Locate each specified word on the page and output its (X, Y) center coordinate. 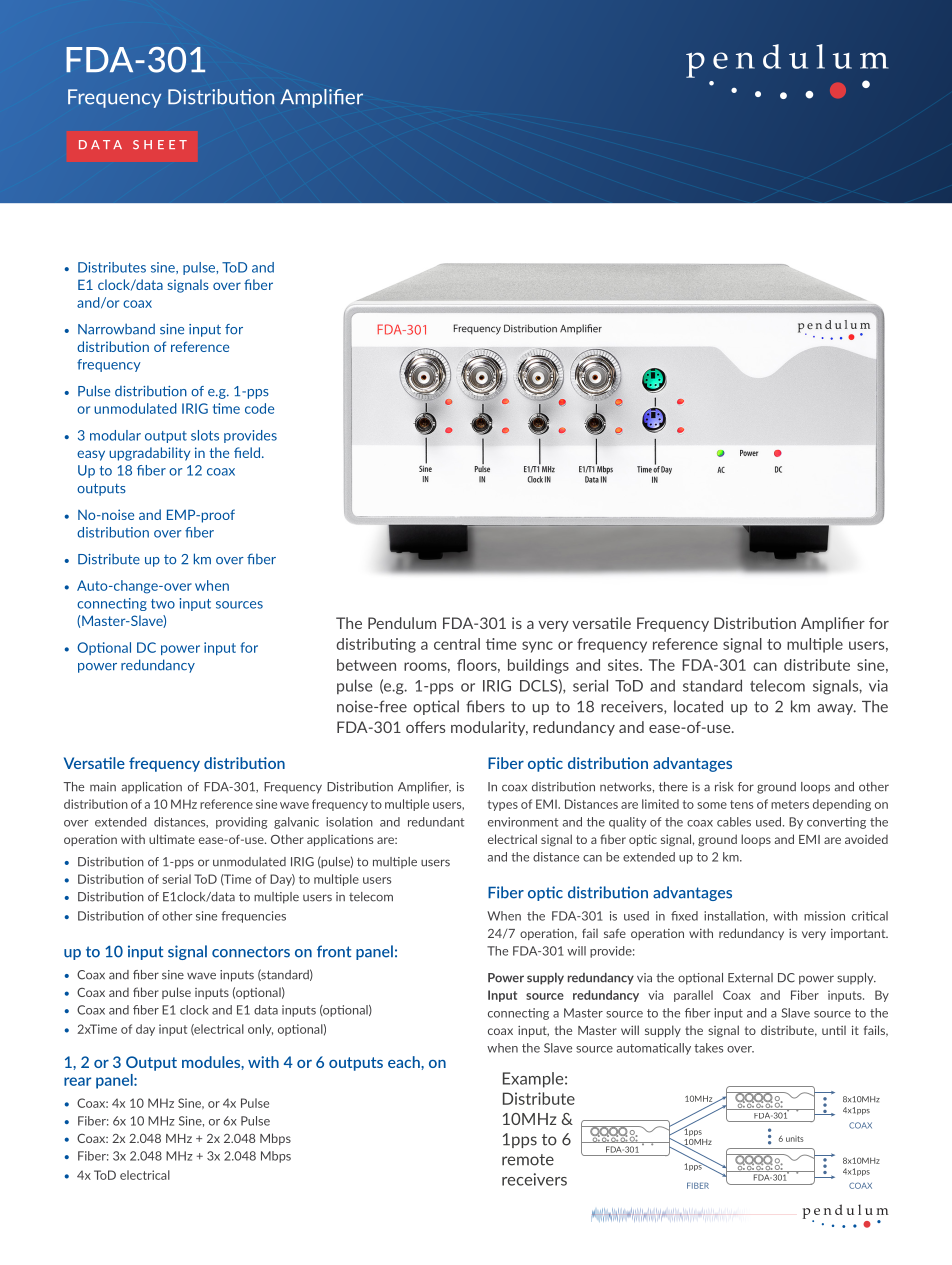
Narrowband (116, 329)
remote (528, 1160)
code (259, 408)
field (247, 452)
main (103, 787)
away (836, 709)
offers (425, 727)
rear (77, 1081)
